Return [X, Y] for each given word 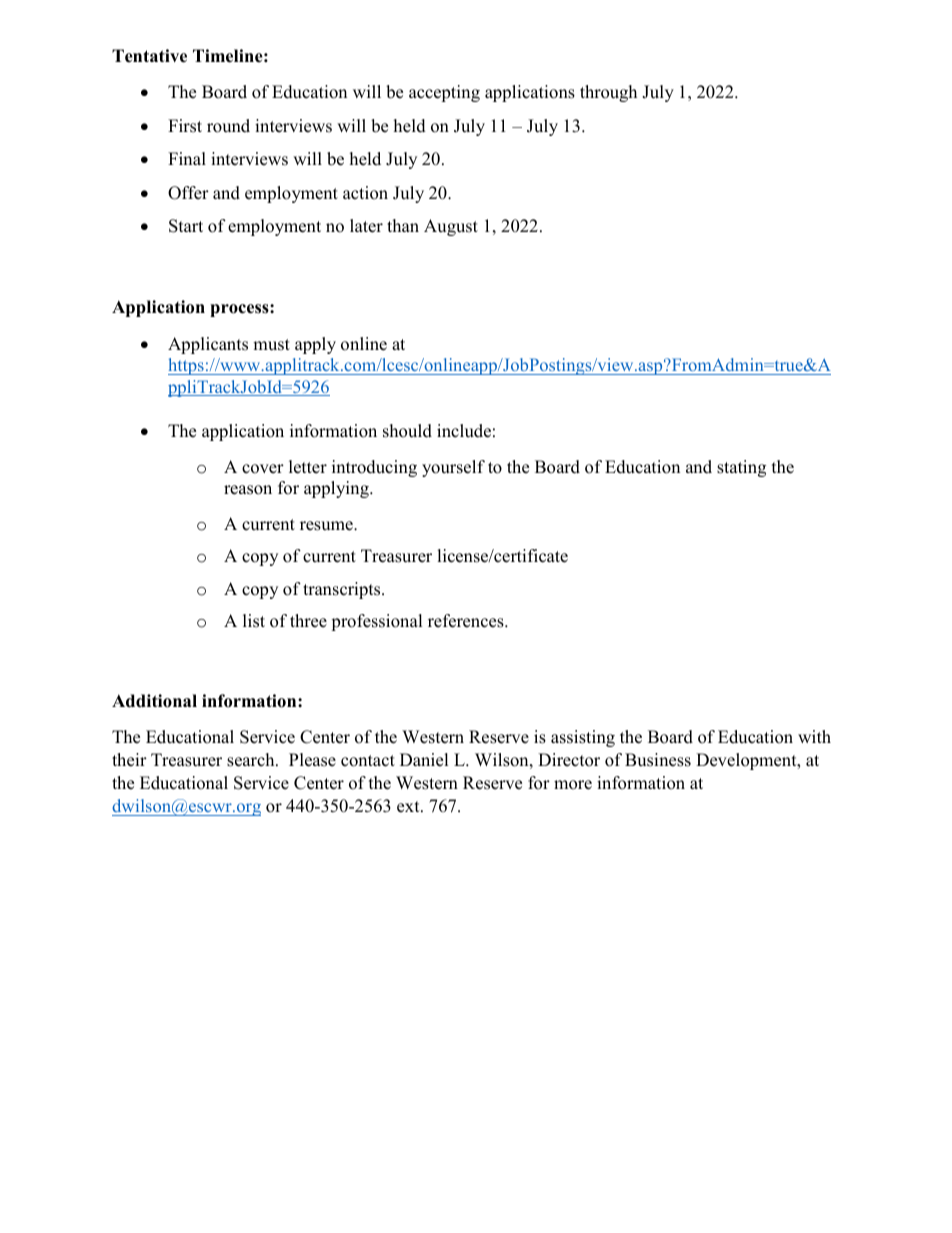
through [608, 93]
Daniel [424, 760]
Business [658, 760]
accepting [444, 93]
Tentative [149, 56]
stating [741, 468]
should [407, 431]
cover [263, 469]
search [252, 760]
